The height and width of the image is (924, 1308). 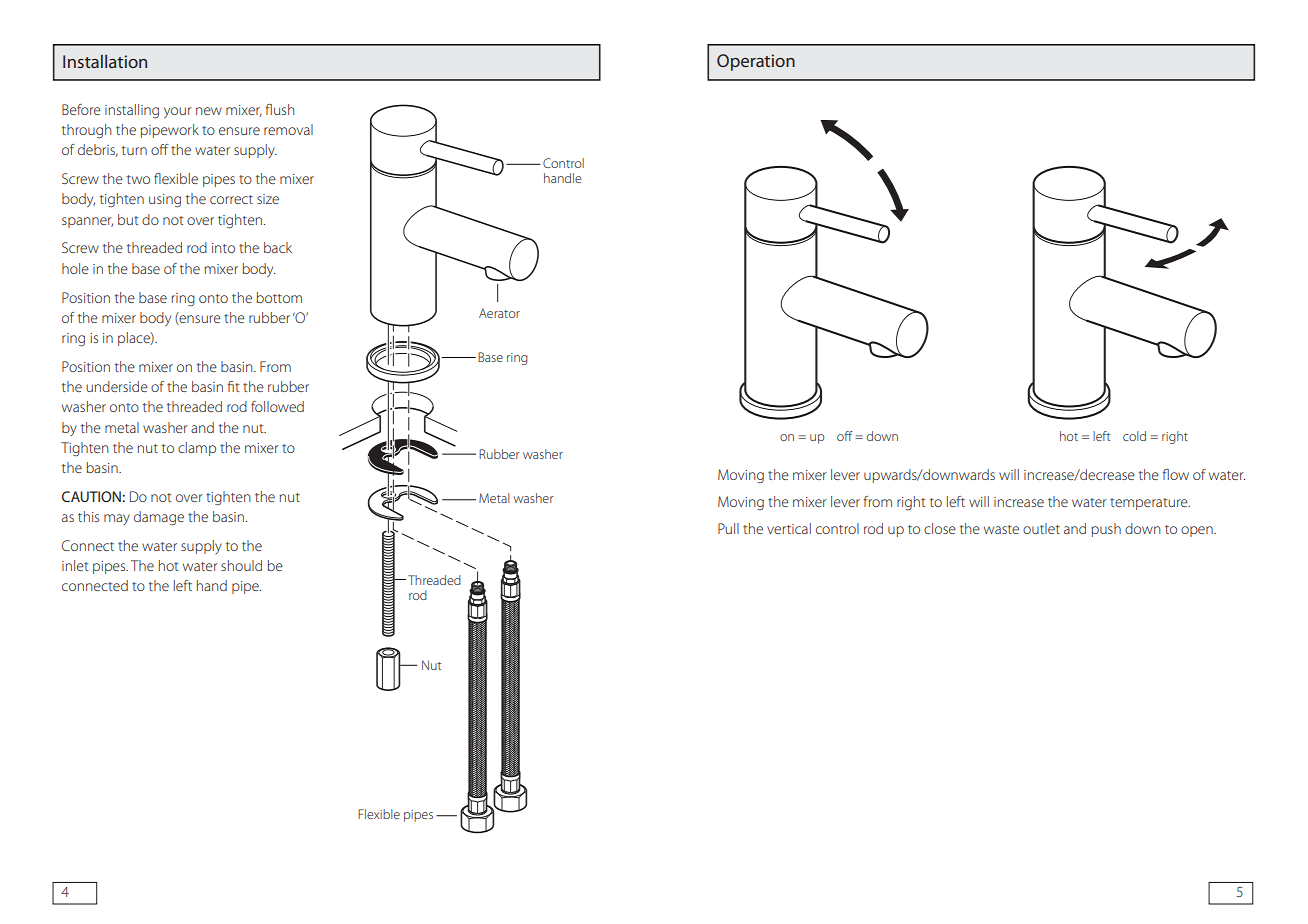 What do you see at coordinates (277, 406) in the image?
I see `followed` at bounding box center [277, 406].
